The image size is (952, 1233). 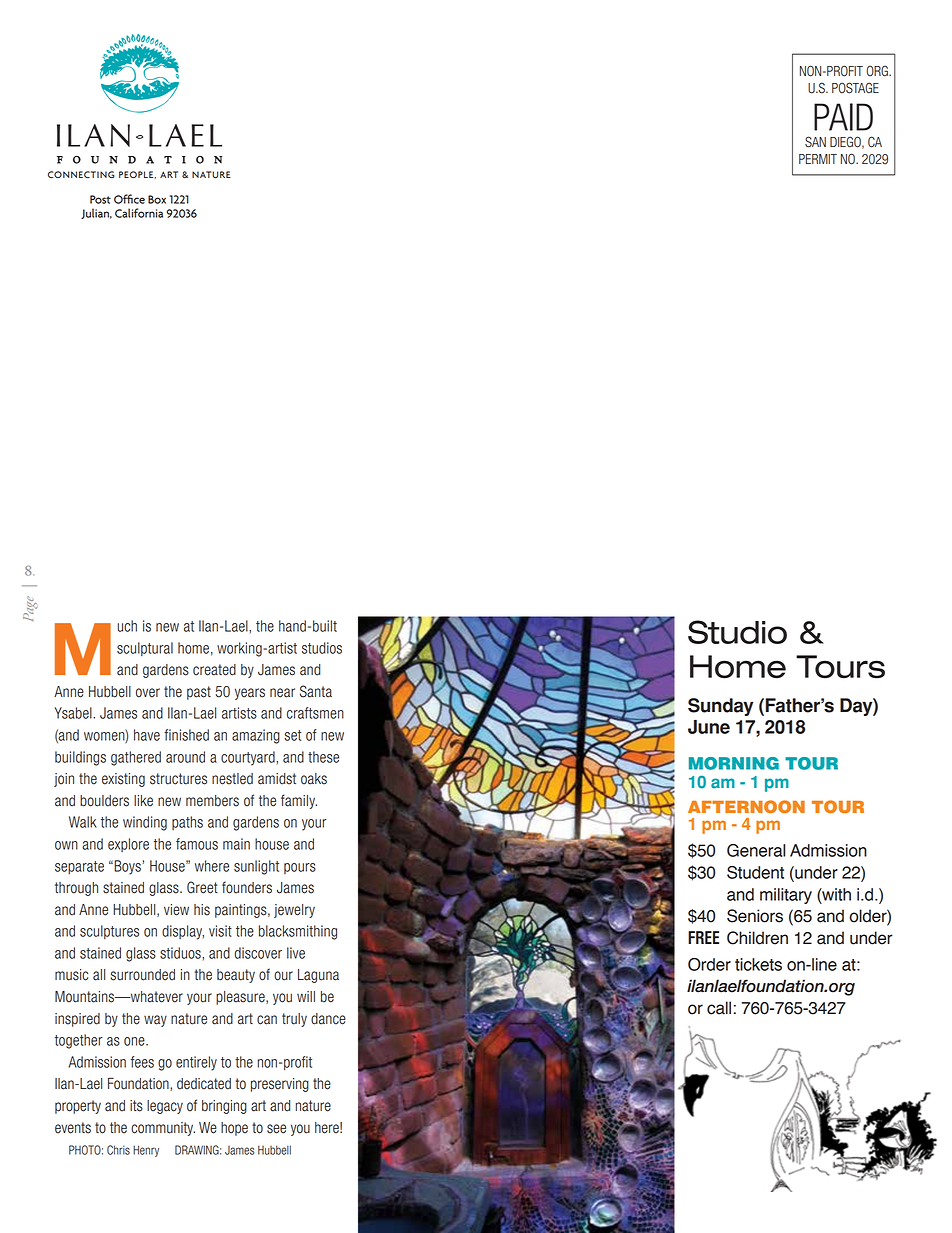 I want to click on call, so click(x=719, y=1008).
